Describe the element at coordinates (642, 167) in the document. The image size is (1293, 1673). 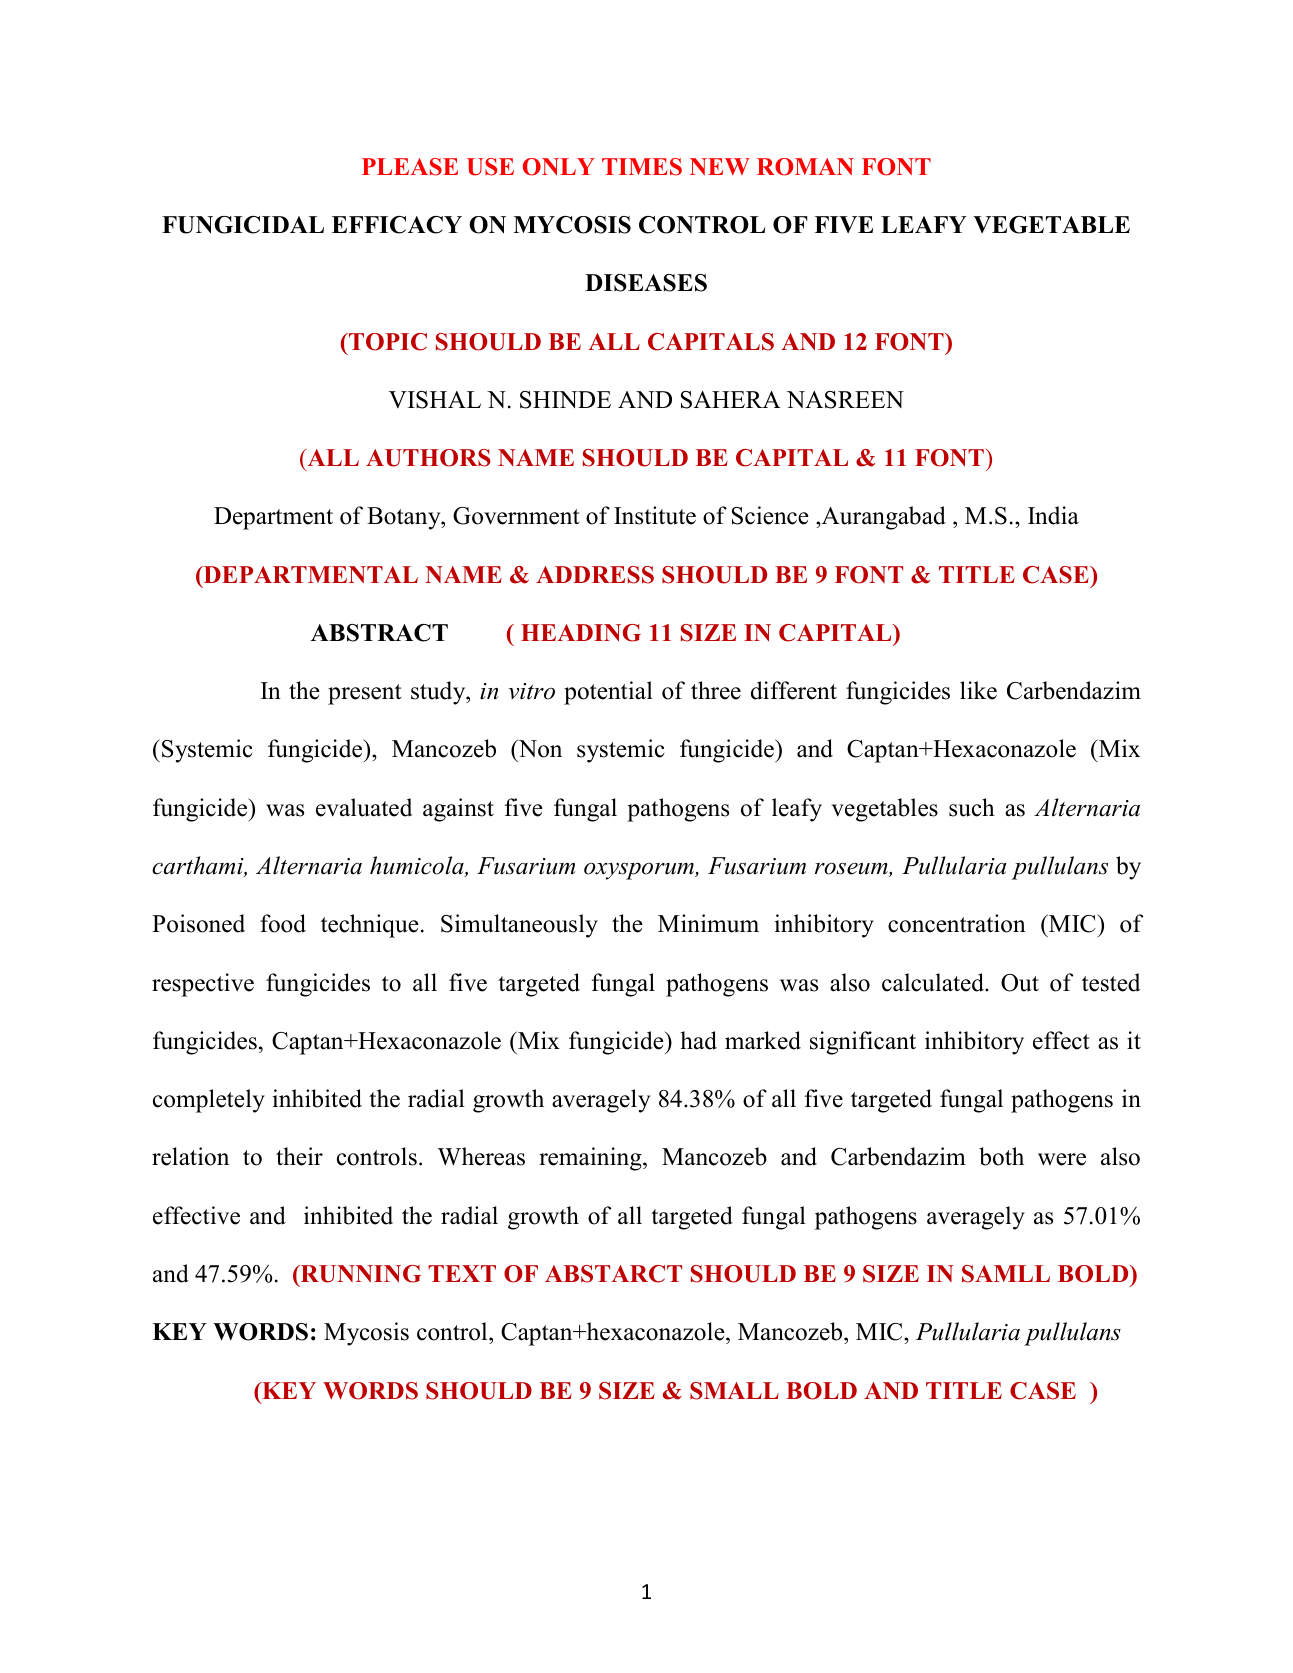
I see `TIMES` at that location.
